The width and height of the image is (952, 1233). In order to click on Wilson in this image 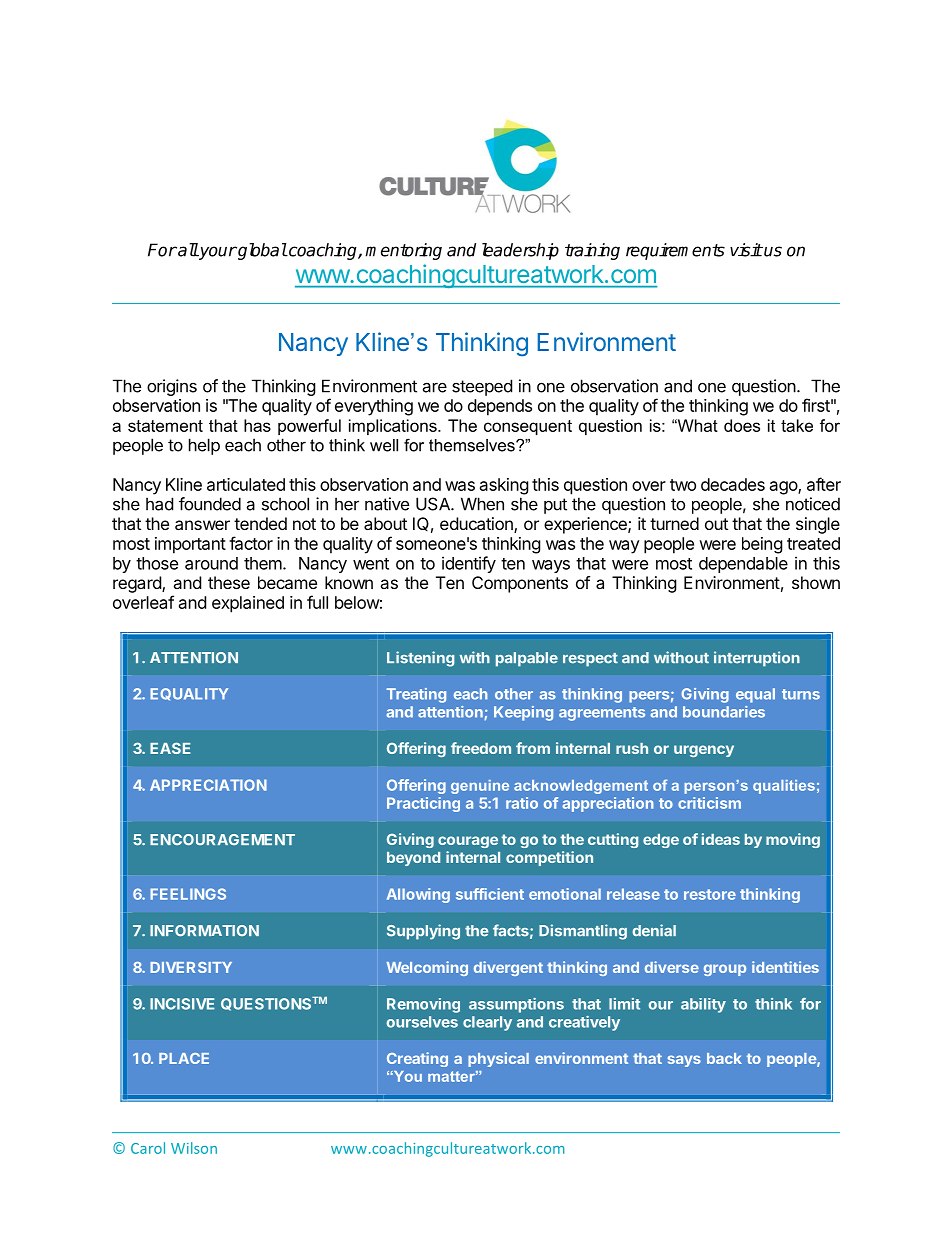, I will do `click(194, 1148)`.
